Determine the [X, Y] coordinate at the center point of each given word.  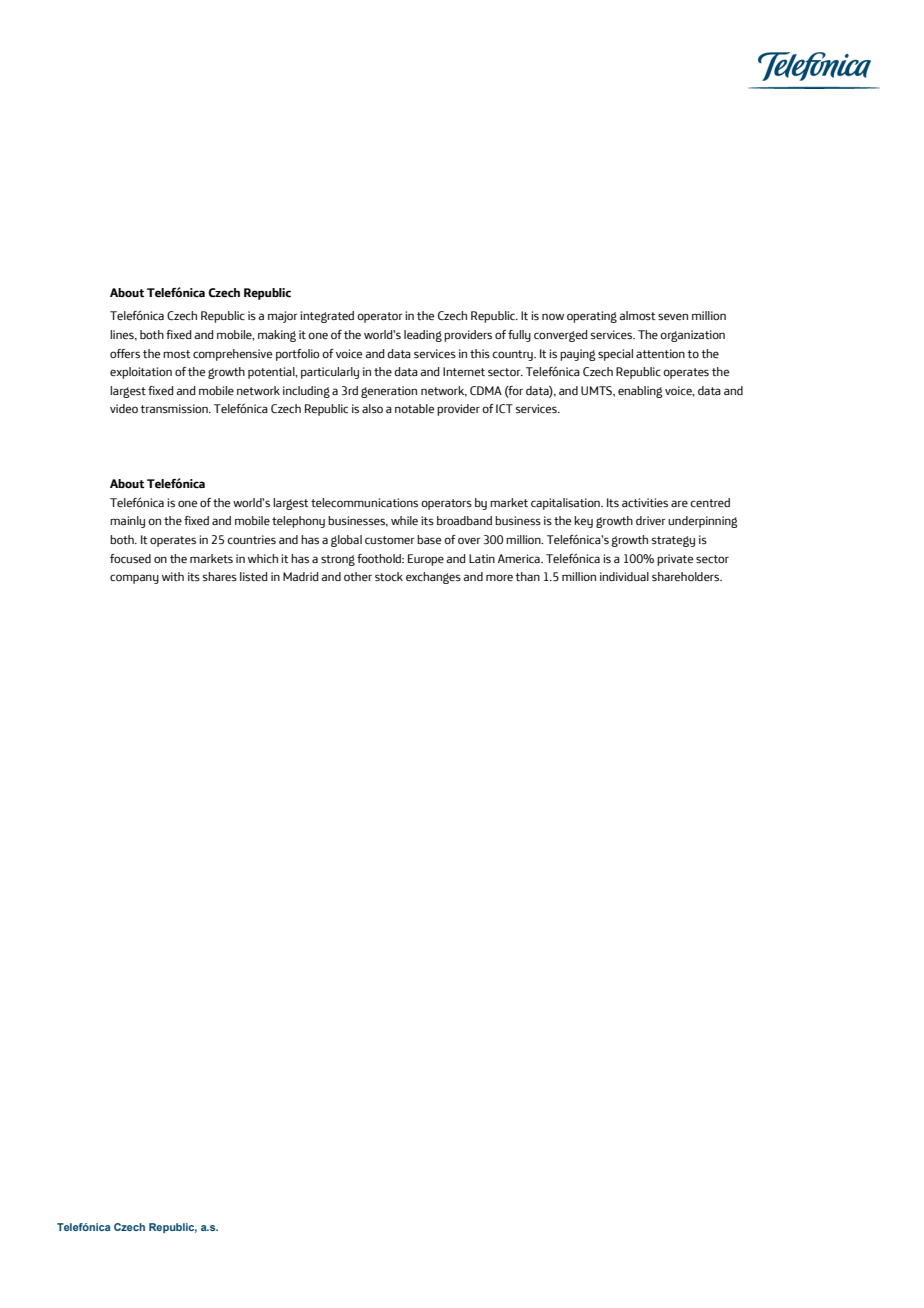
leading [423, 336]
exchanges [433, 578]
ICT [504, 409]
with [173, 576]
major [282, 317]
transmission [175, 408]
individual [624, 576]
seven [673, 317]
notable [414, 408]
